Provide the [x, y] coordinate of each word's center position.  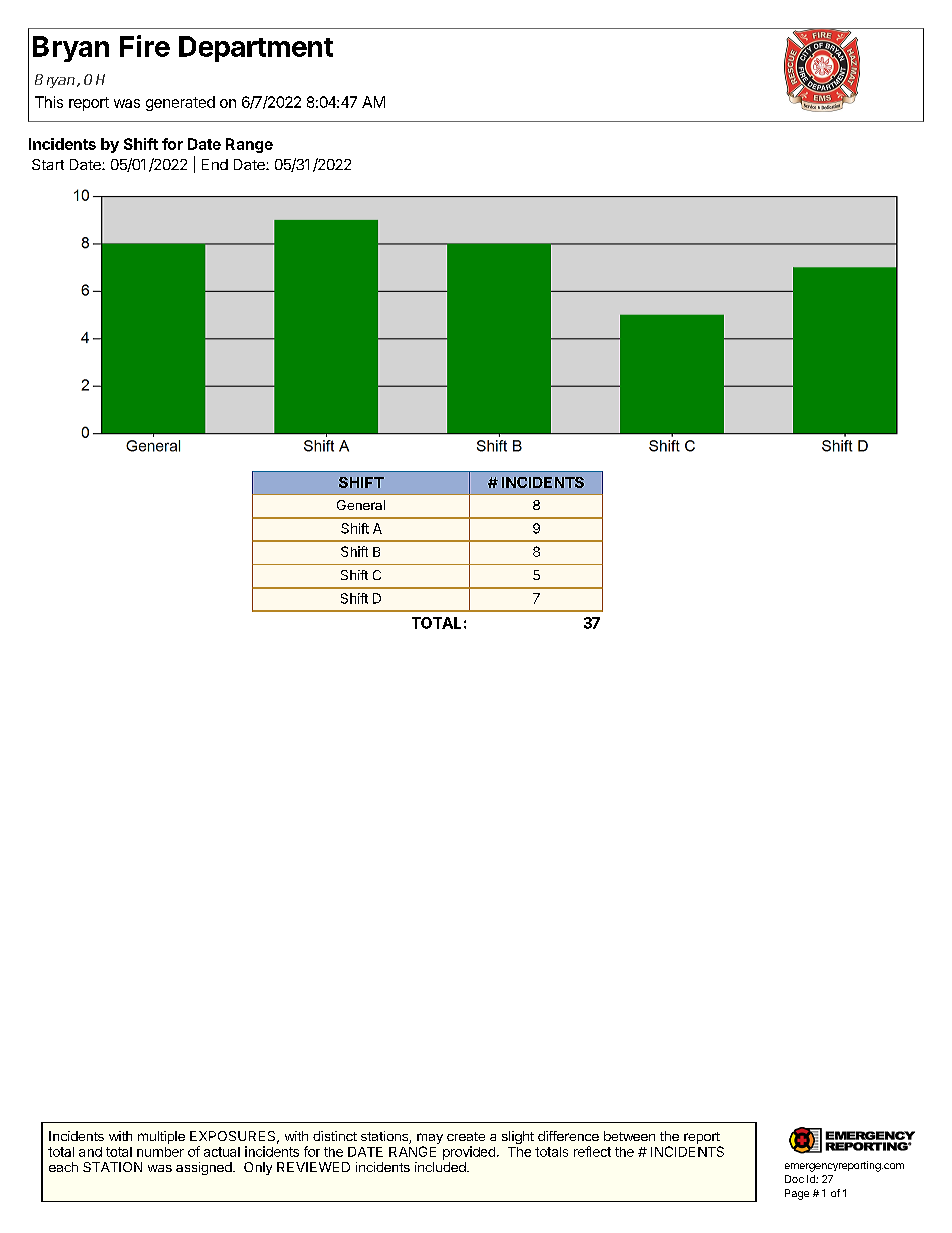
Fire [145, 46]
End [215, 164]
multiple [161, 1137]
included [441, 1167]
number [160, 1152]
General [361, 505]
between [629, 1136]
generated [180, 103]
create [466, 1136]
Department [256, 49]
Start [48, 164]
